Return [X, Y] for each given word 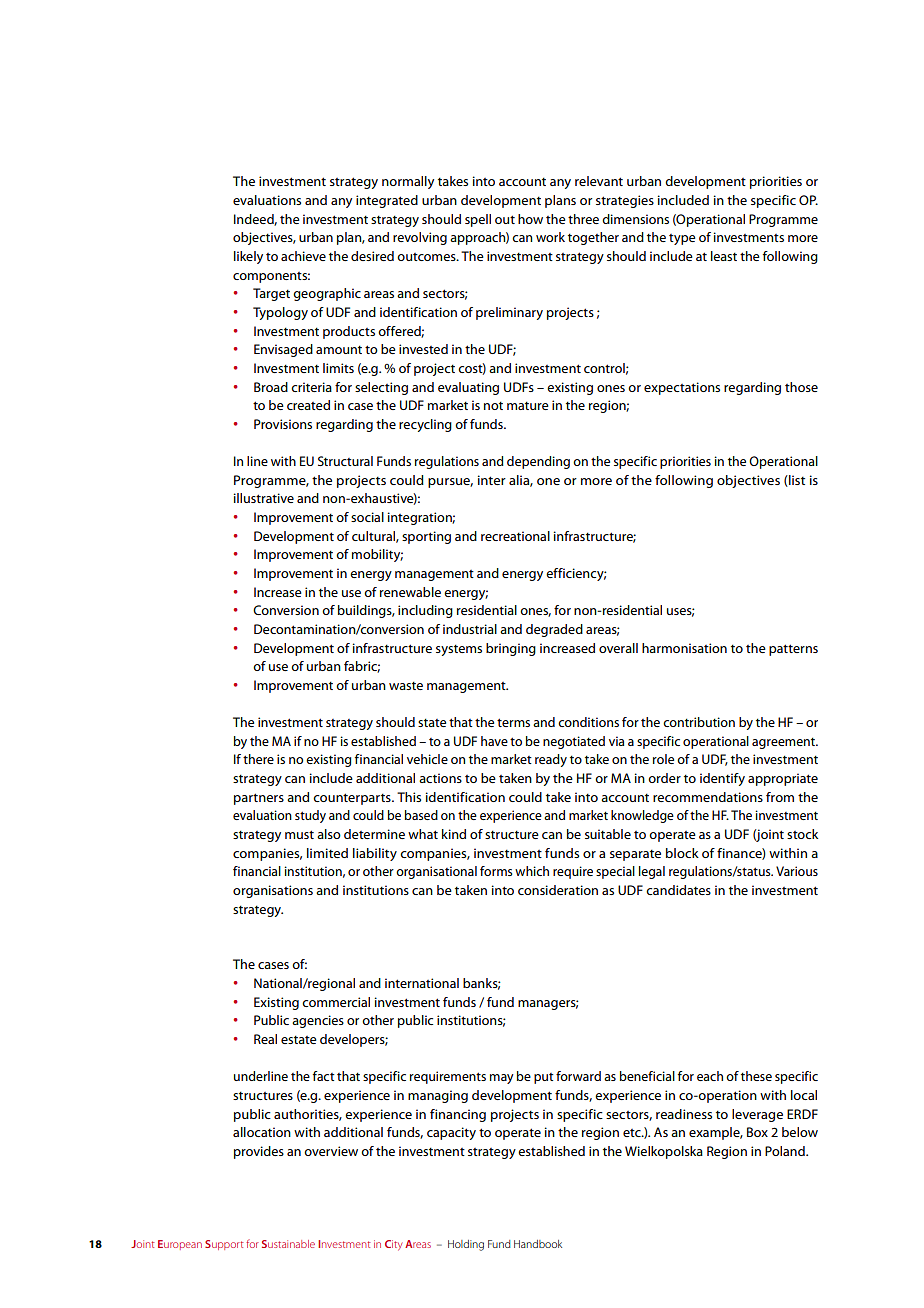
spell [478, 220]
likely [248, 257]
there [258, 759]
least [724, 256]
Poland [786, 1151]
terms [513, 722]
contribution [699, 722]
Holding [466, 1245]
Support [224, 1245]
